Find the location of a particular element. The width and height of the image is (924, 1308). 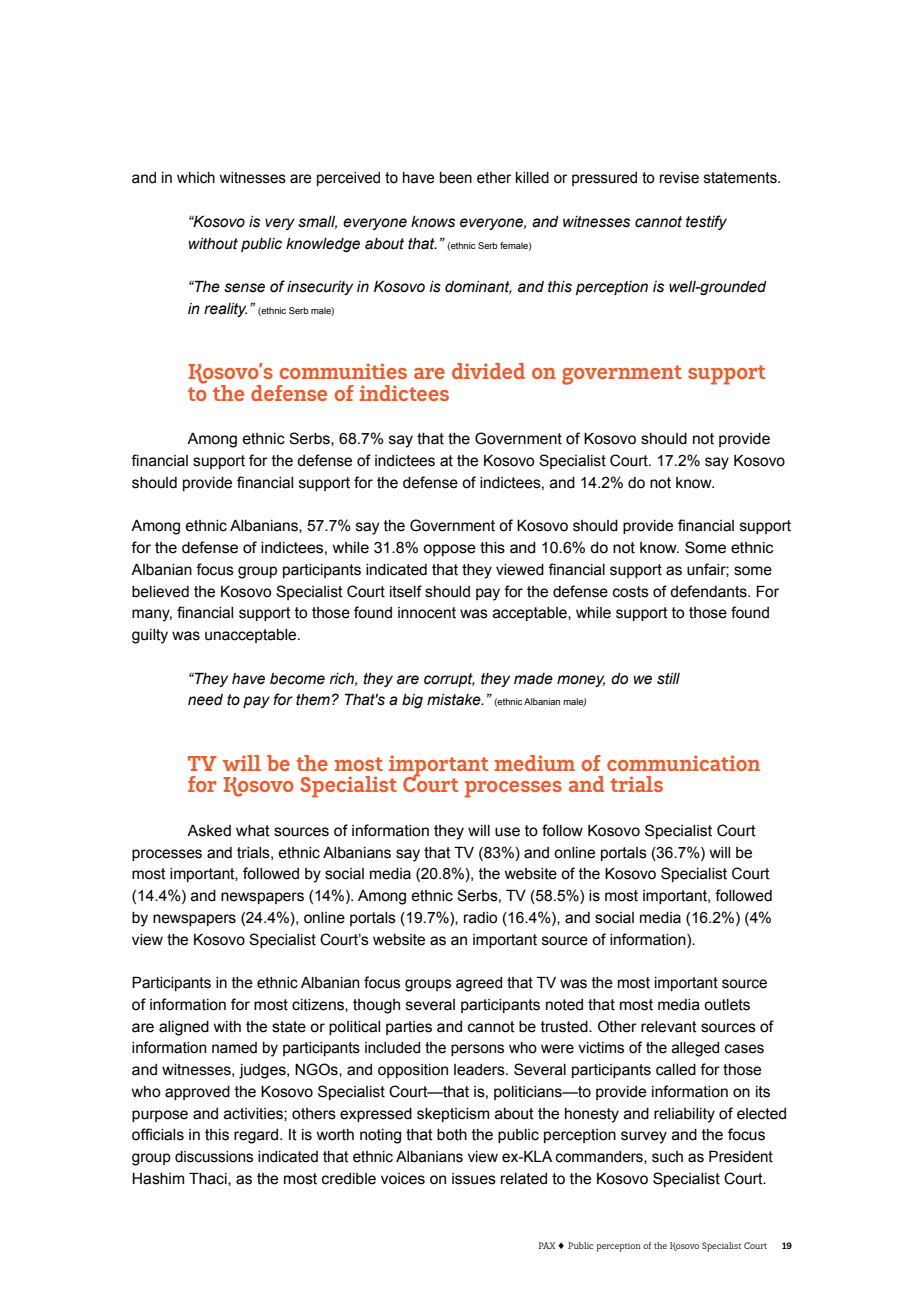

oppose is located at coordinates (449, 550).
